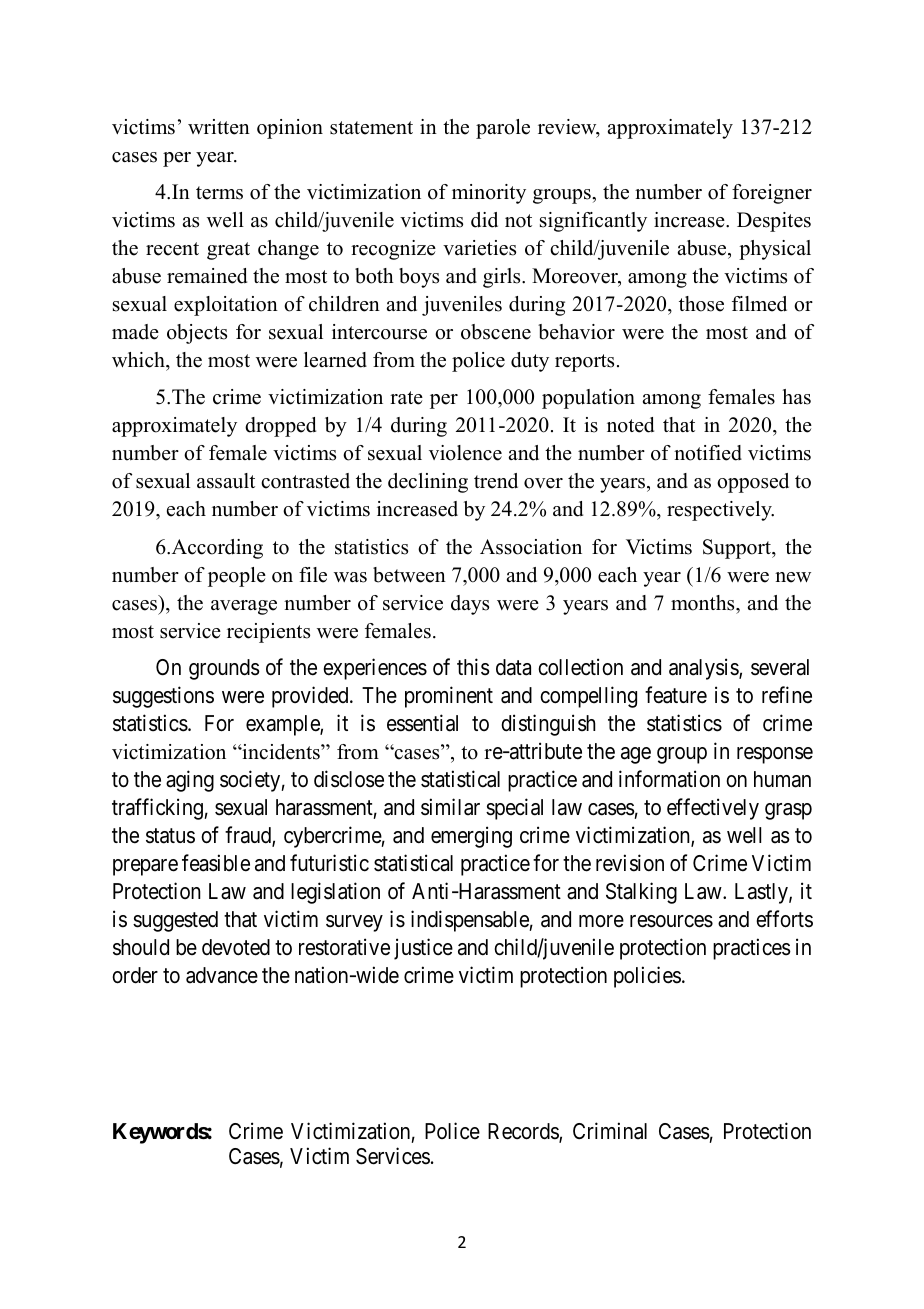 This page has height=1309, width=924. Describe the element at coordinates (465, 453) in the page. I see `violence` at that location.
